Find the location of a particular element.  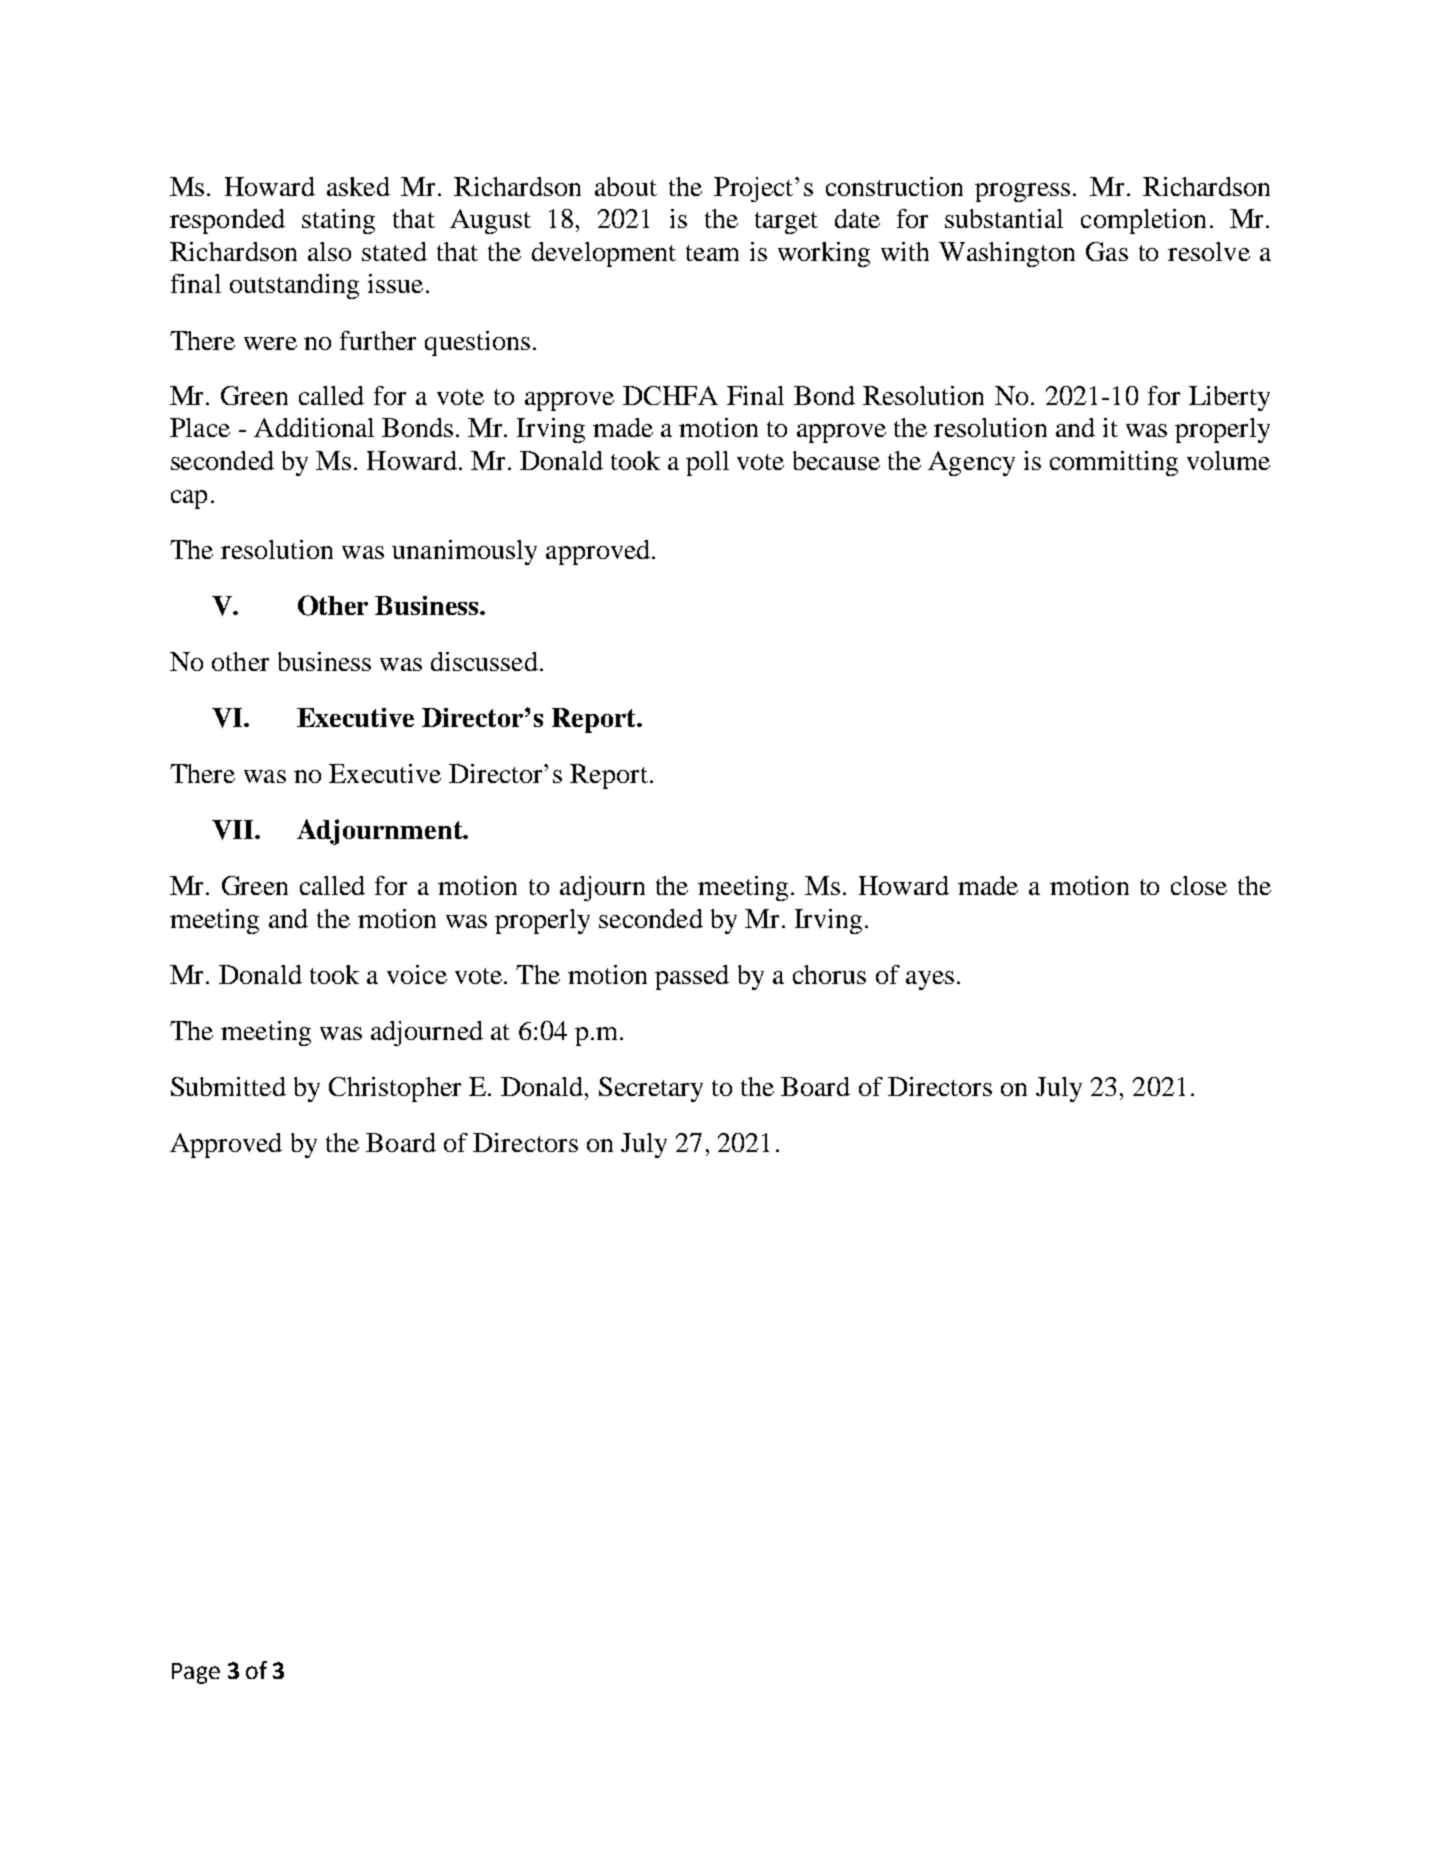

Secretary is located at coordinates (651, 1089).
